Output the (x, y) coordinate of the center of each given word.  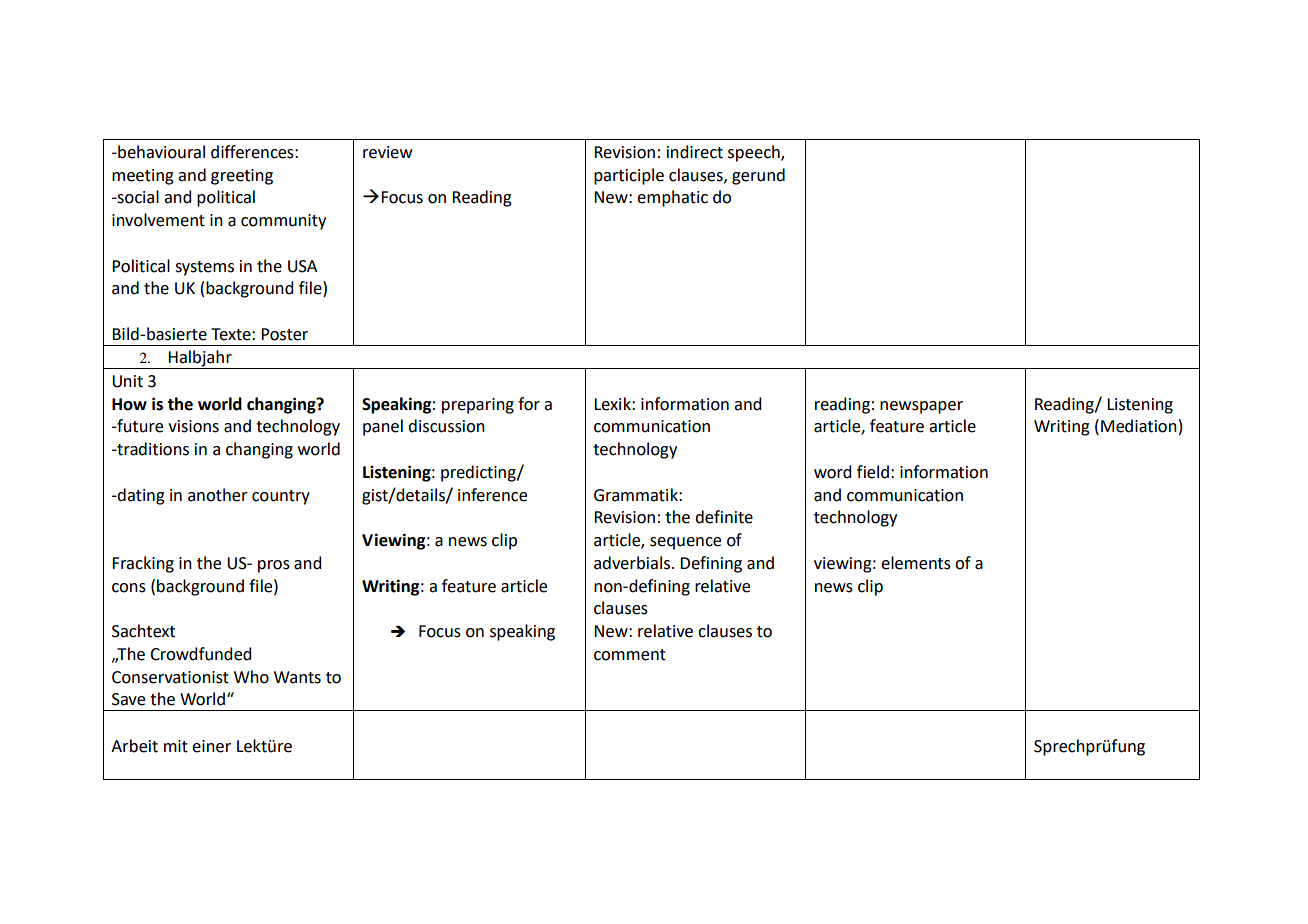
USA (302, 266)
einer (211, 746)
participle (629, 176)
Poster (284, 334)
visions (193, 426)
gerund (758, 176)
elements (916, 563)
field (873, 472)
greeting (242, 177)
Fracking (143, 564)
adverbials (632, 563)
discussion (446, 426)
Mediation (1139, 426)
